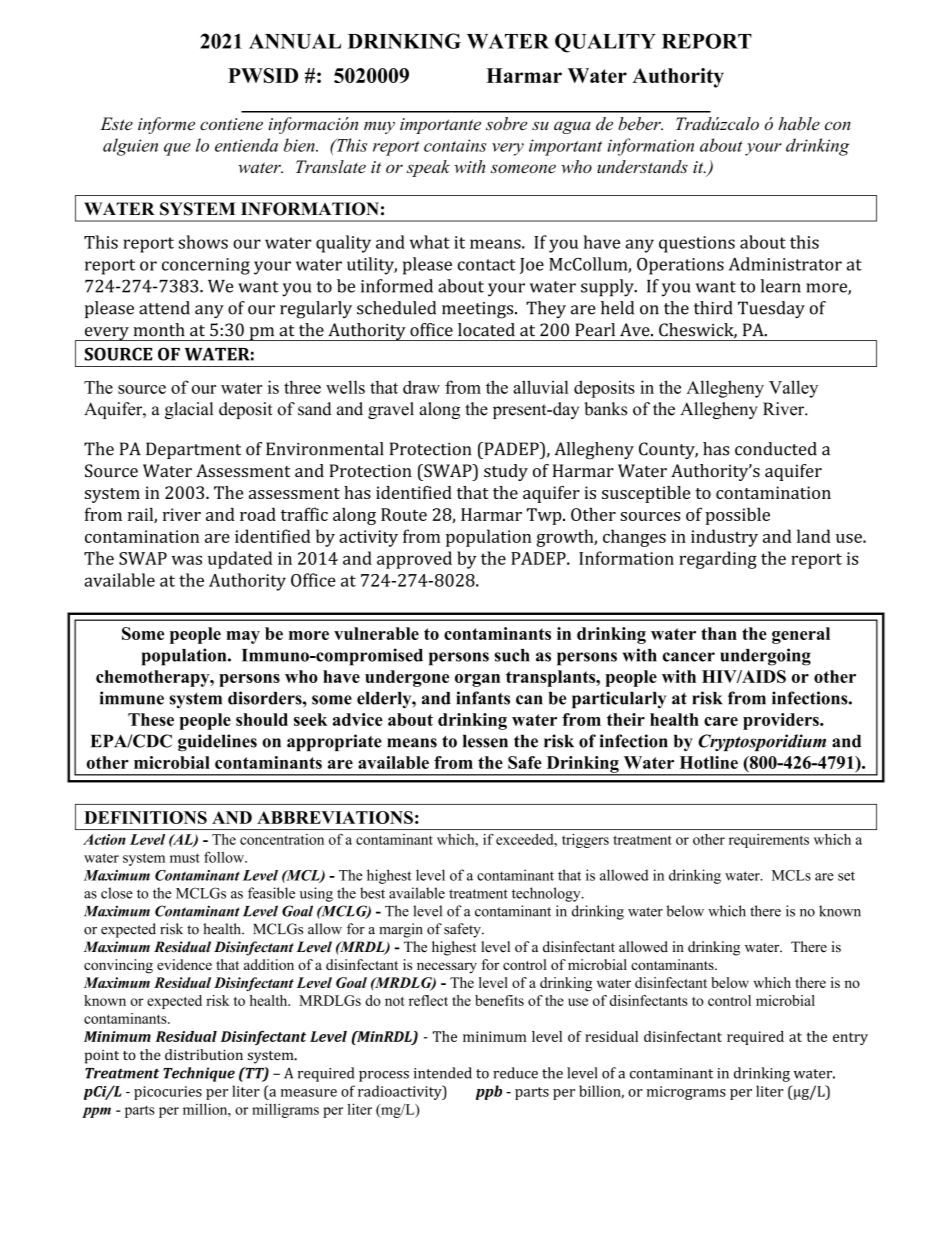  What do you see at coordinates (642, 166) in the document?
I see `understands` at bounding box center [642, 166].
